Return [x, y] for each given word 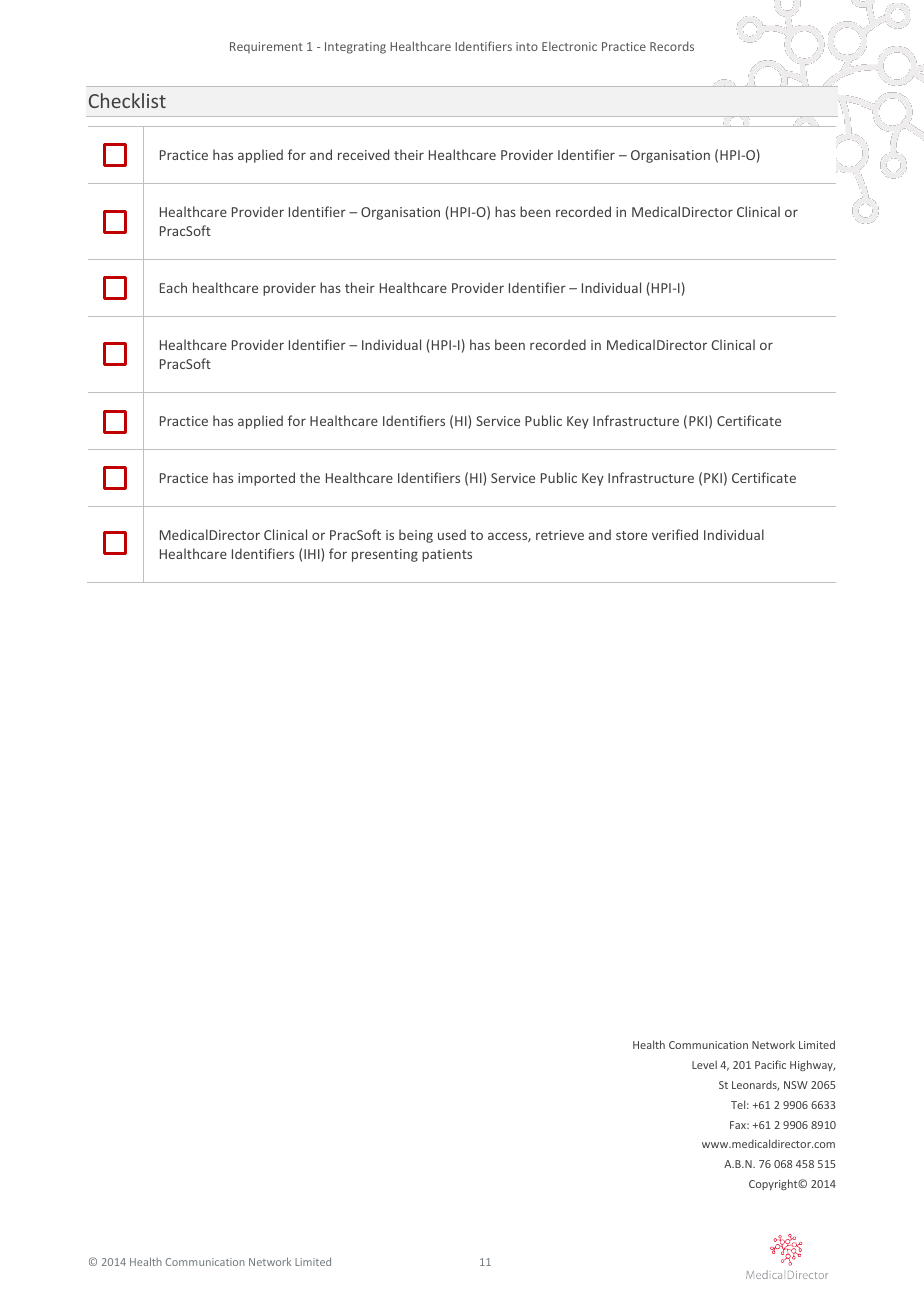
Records [672, 46]
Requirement [266, 47]
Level [704, 1064]
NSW [796, 1085]
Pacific [770, 1064]
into [527, 46]
